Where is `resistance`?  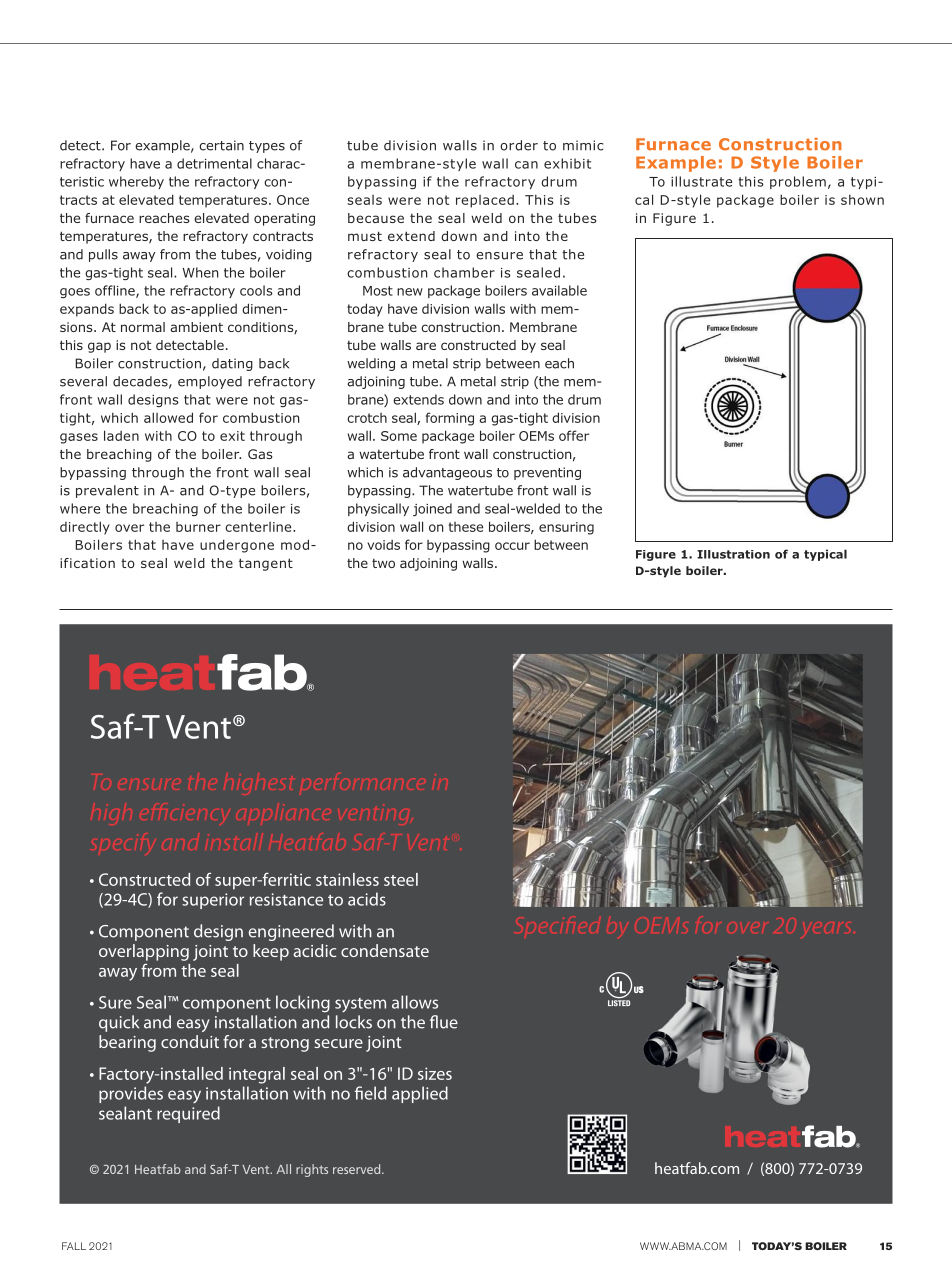 resistance is located at coordinates (286, 899).
